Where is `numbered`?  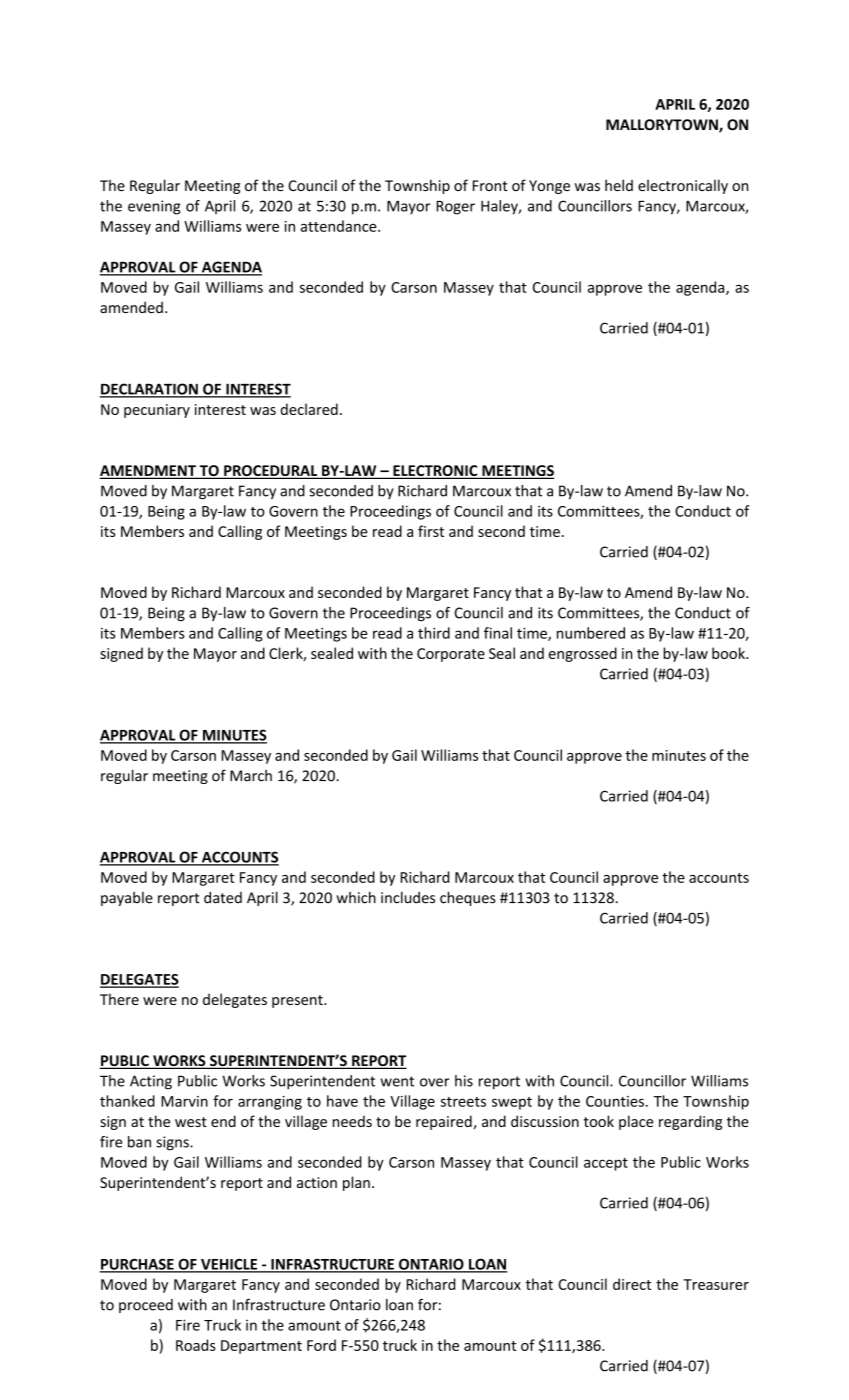 numbered is located at coordinates (591, 633).
